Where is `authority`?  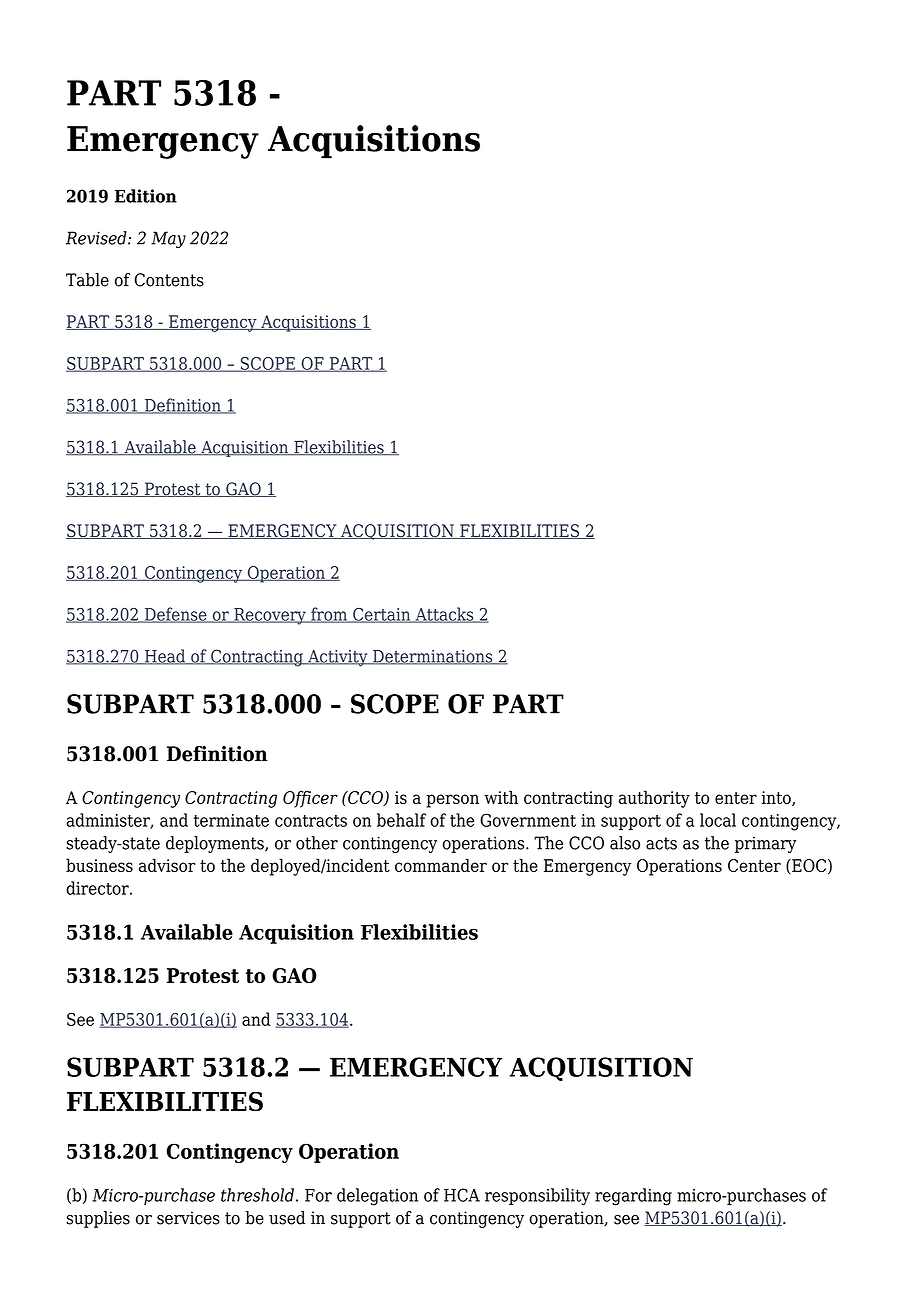 authority is located at coordinates (654, 799).
